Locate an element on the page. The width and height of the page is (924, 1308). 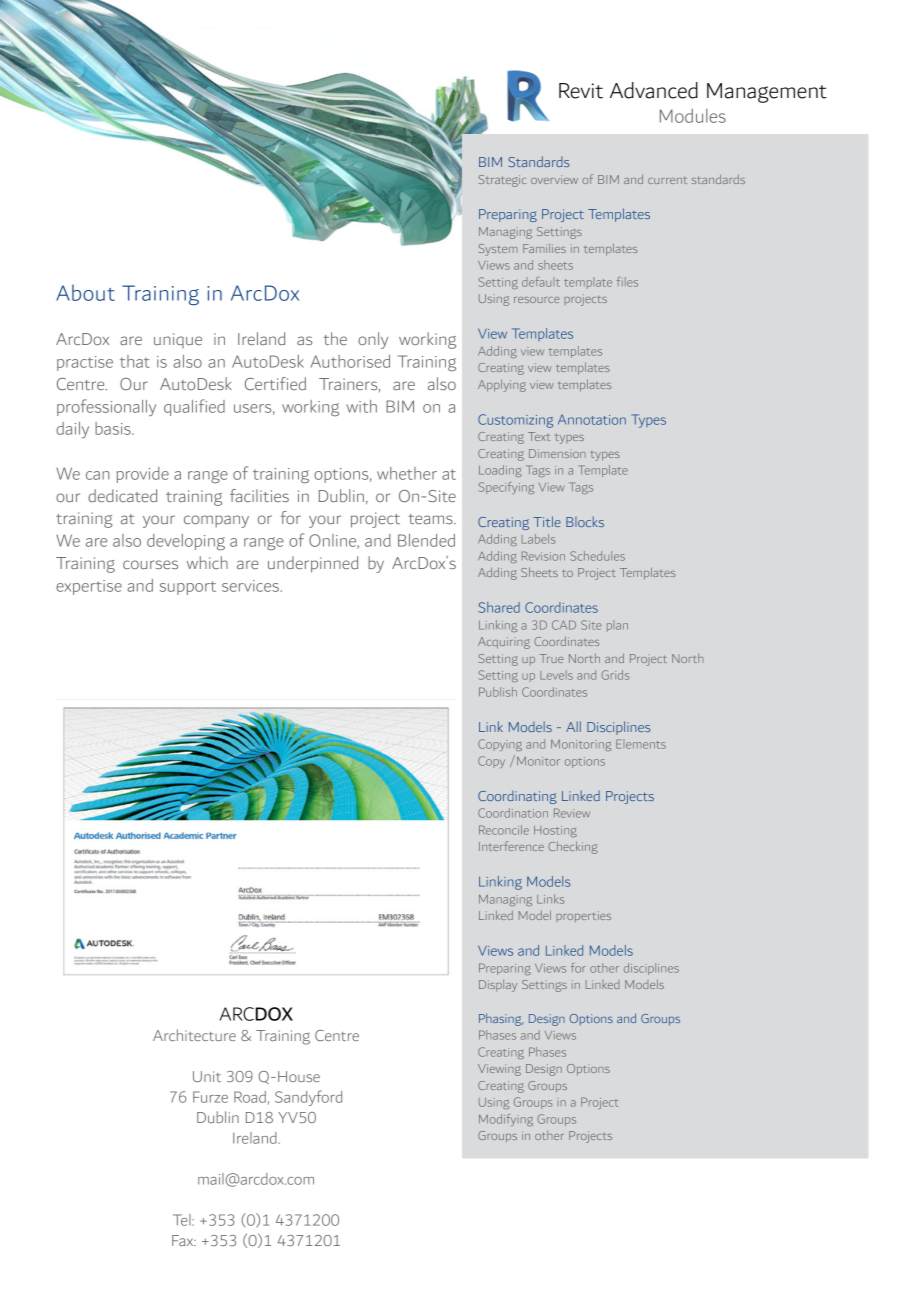
Modules is located at coordinates (693, 116).
